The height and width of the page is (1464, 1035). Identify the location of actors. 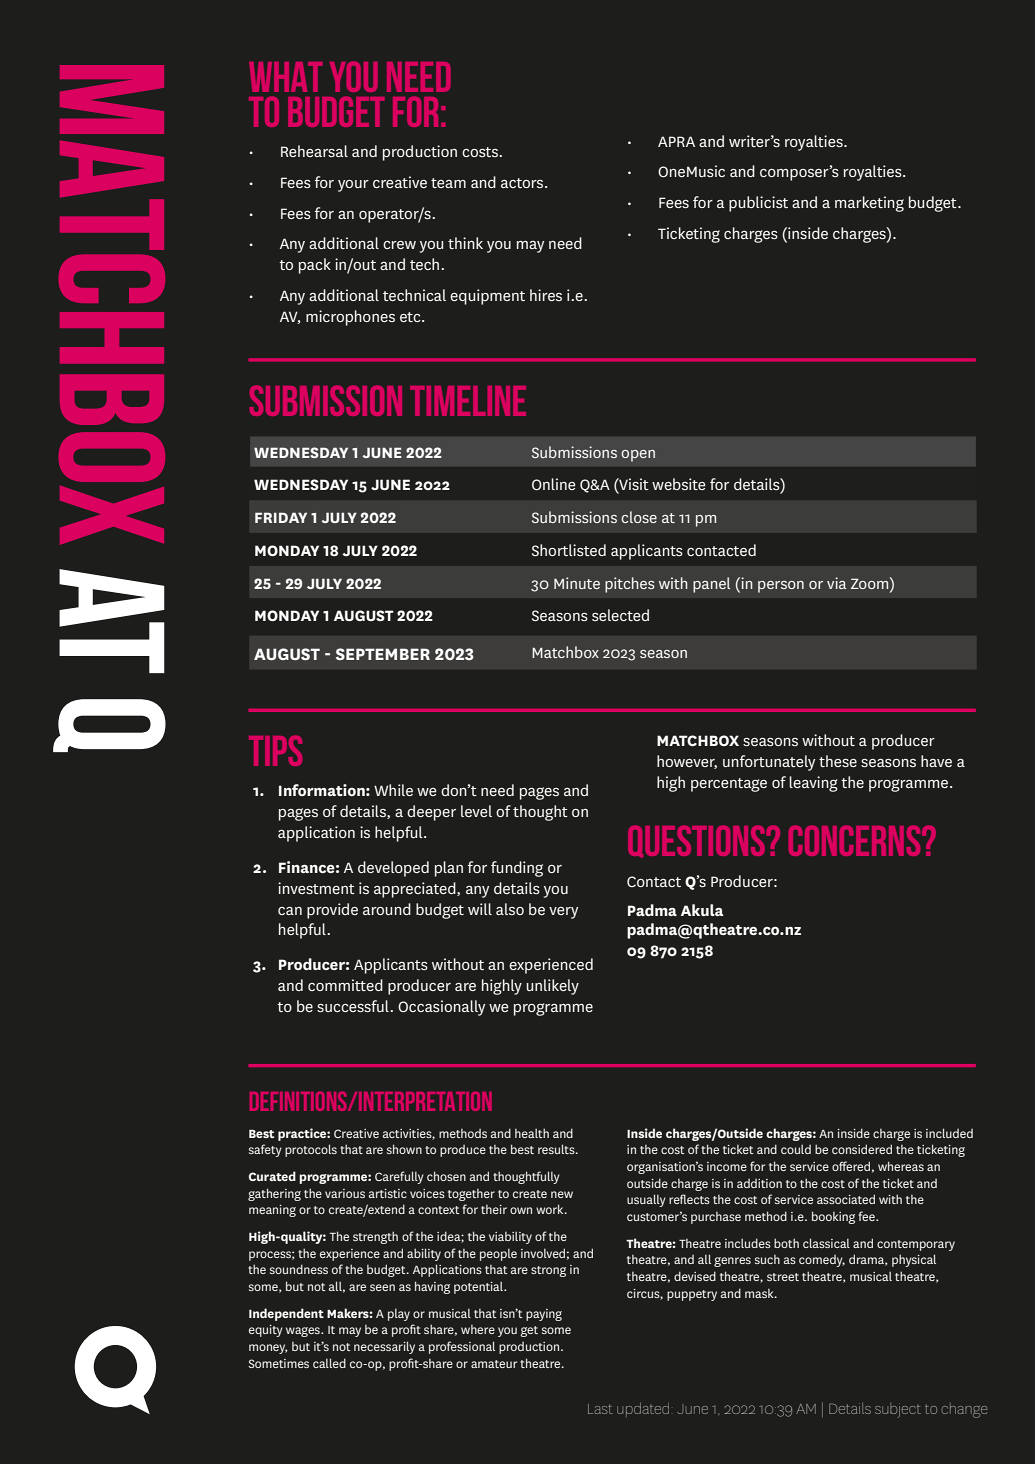
(523, 183).
